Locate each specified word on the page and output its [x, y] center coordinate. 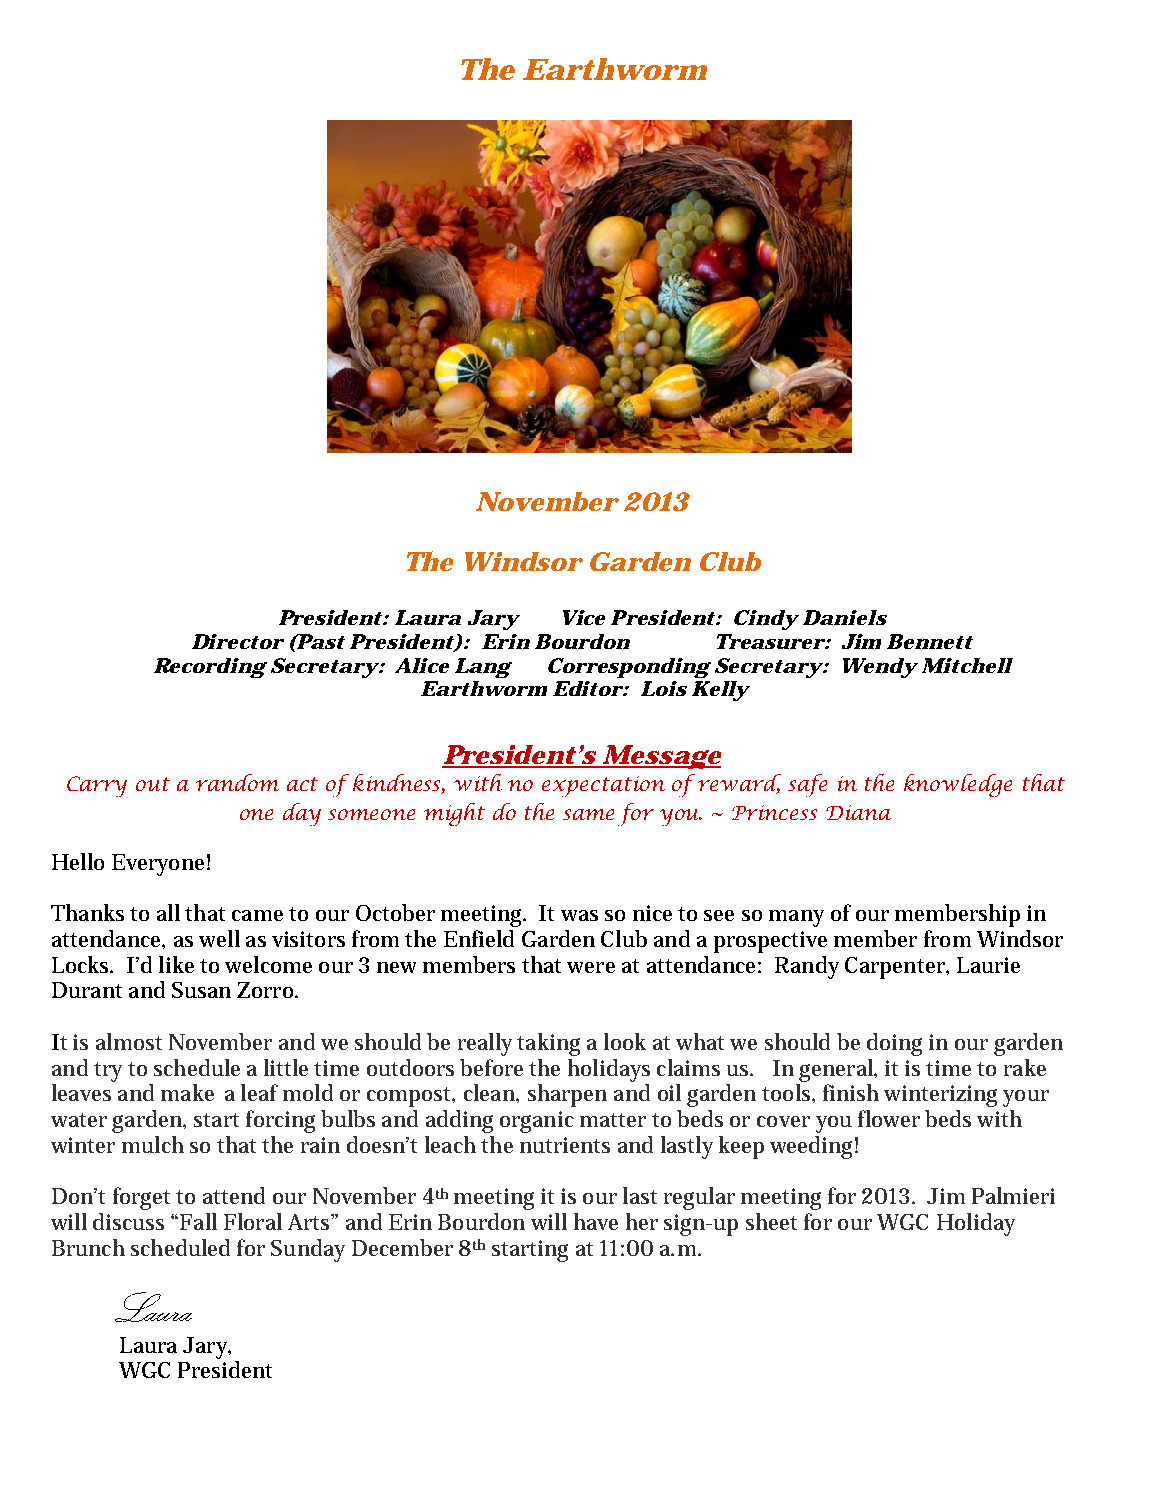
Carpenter [896, 968]
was [579, 915]
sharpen [567, 1095]
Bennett [930, 641]
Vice [584, 617]
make [187, 1092]
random [237, 782]
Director [237, 641]
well [219, 938]
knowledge [958, 785]
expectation [603, 786]
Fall [198, 1221]
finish [851, 1092]
